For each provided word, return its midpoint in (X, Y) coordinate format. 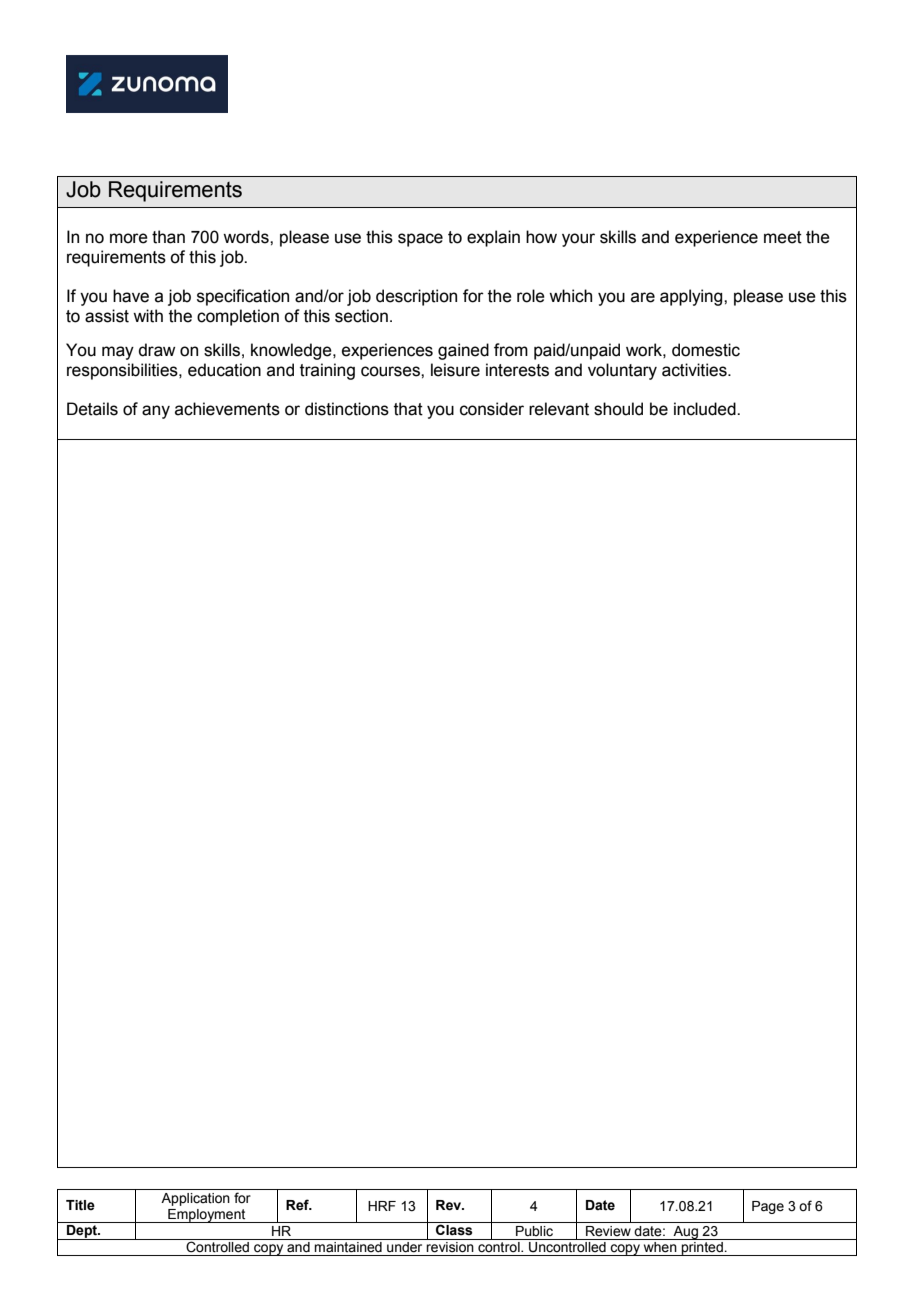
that (408, 409)
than (168, 237)
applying (692, 297)
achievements (227, 409)
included (706, 409)
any (156, 412)
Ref (298, 1205)
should (618, 409)
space (420, 240)
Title (80, 1205)
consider (492, 409)
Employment (207, 1216)
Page (768, 1207)
